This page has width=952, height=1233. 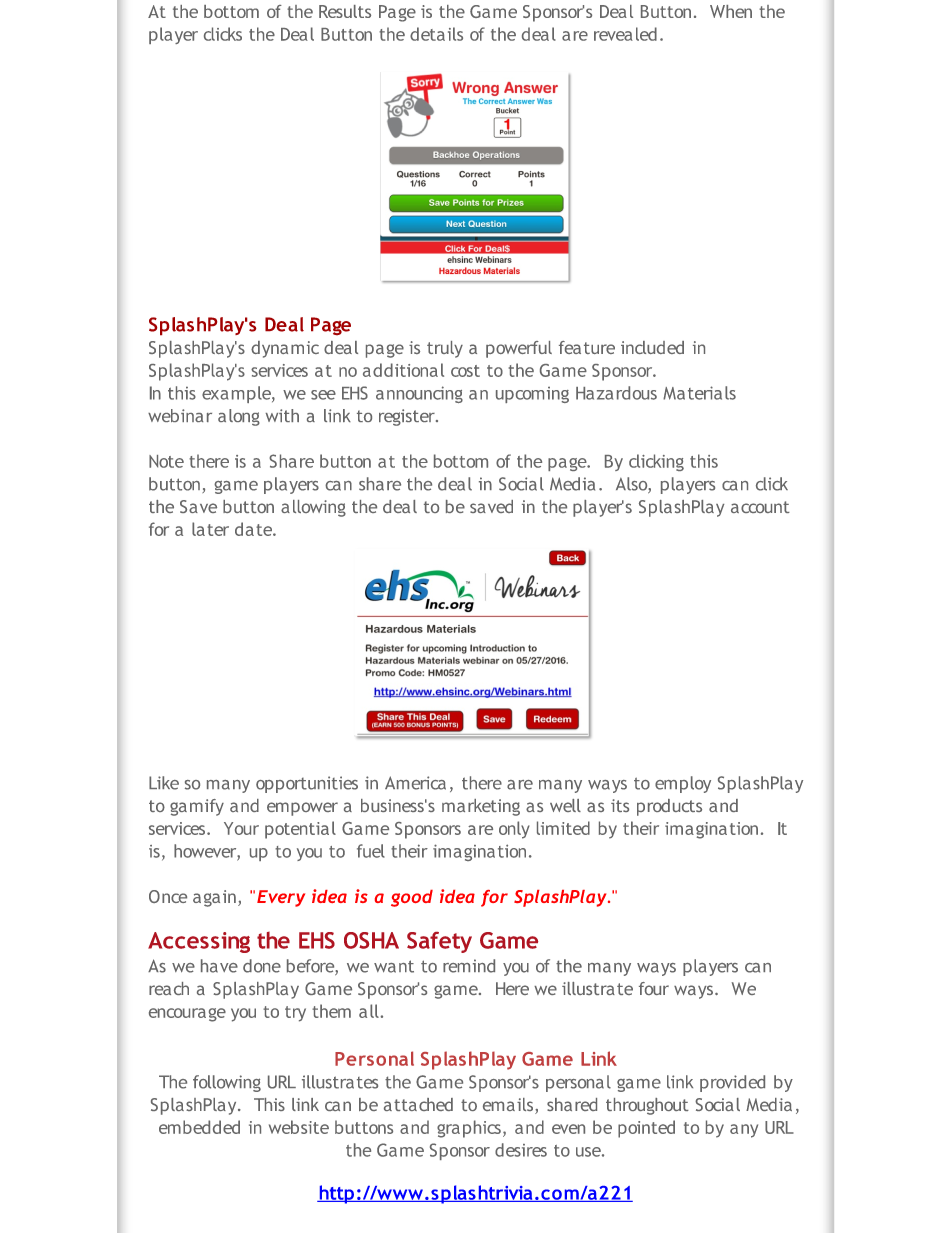 I want to click on dynamic, so click(x=285, y=349).
